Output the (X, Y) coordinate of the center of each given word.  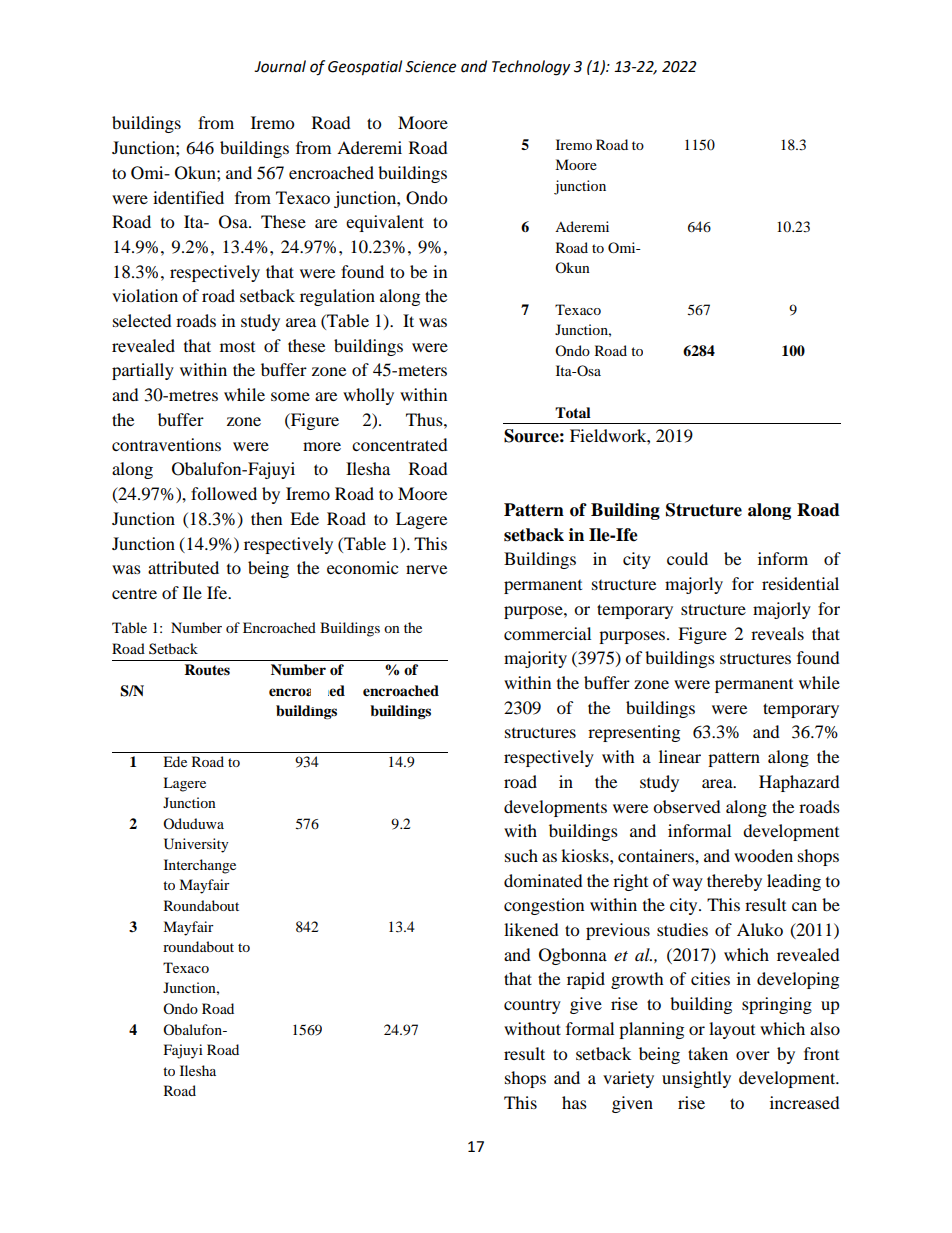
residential (800, 583)
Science (430, 67)
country (532, 1006)
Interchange (200, 866)
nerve (426, 569)
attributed (183, 567)
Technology (531, 68)
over (753, 1055)
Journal (280, 66)
